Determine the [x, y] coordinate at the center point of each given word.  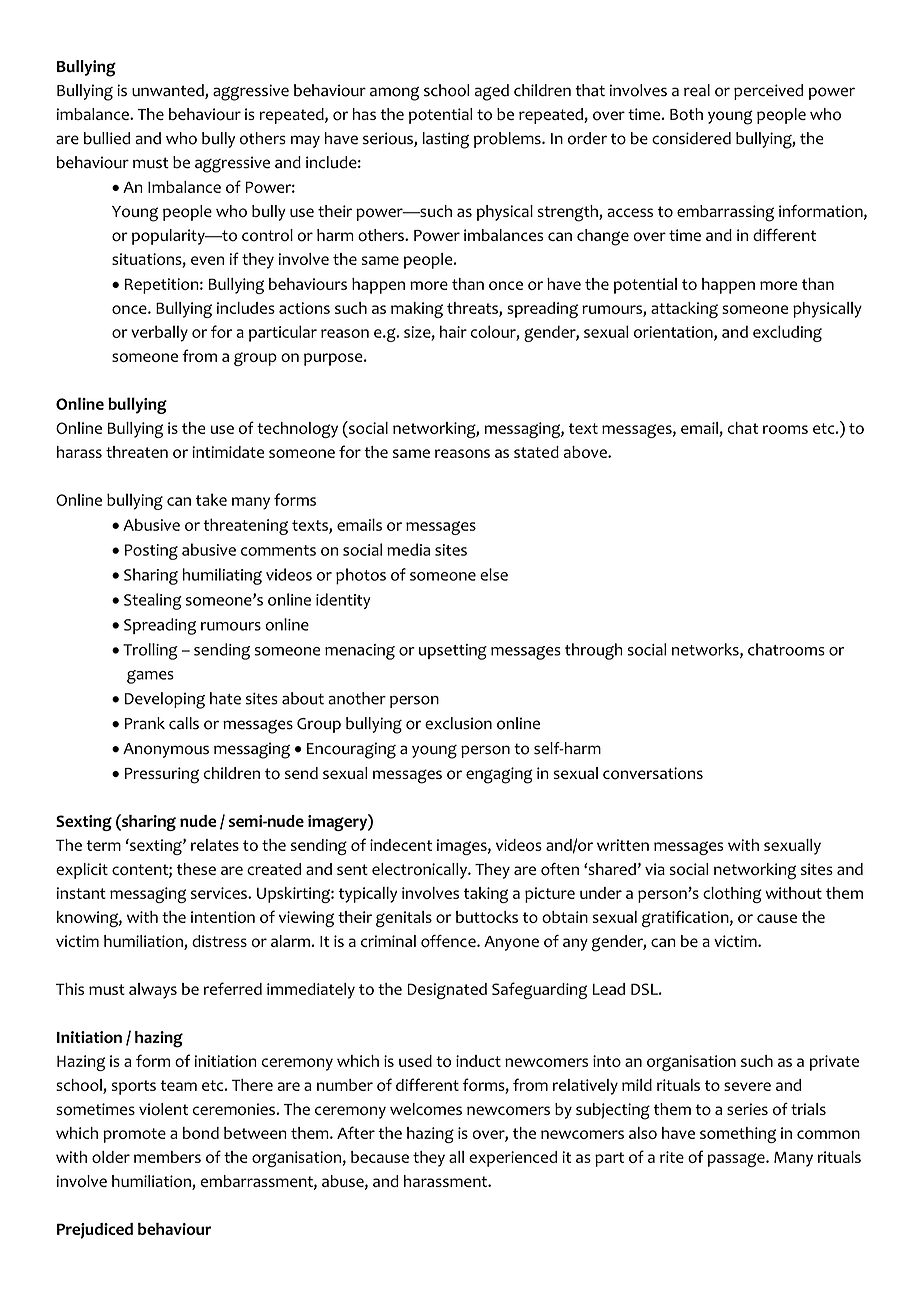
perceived [768, 92]
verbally [159, 333]
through [594, 651]
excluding [787, 333]
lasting [446, 140]
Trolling [150, 651]
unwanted [169, 91]
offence [449, 941]
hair [453, 331]
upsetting [453, 652]
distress [219, 941]
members [167, 1157]
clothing [732, 895]
